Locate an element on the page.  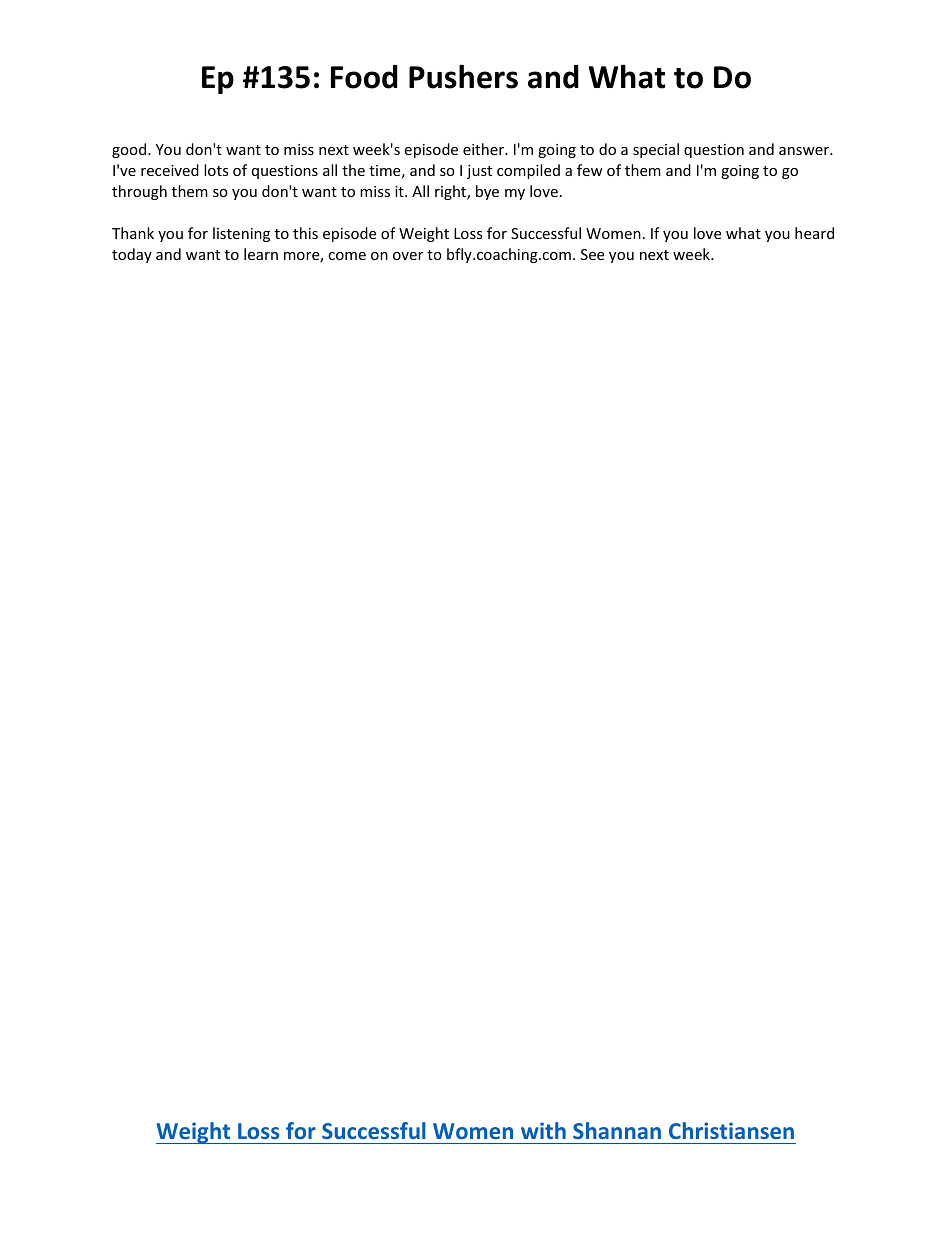
Christiansen is located at coordinates (731, 1130).
